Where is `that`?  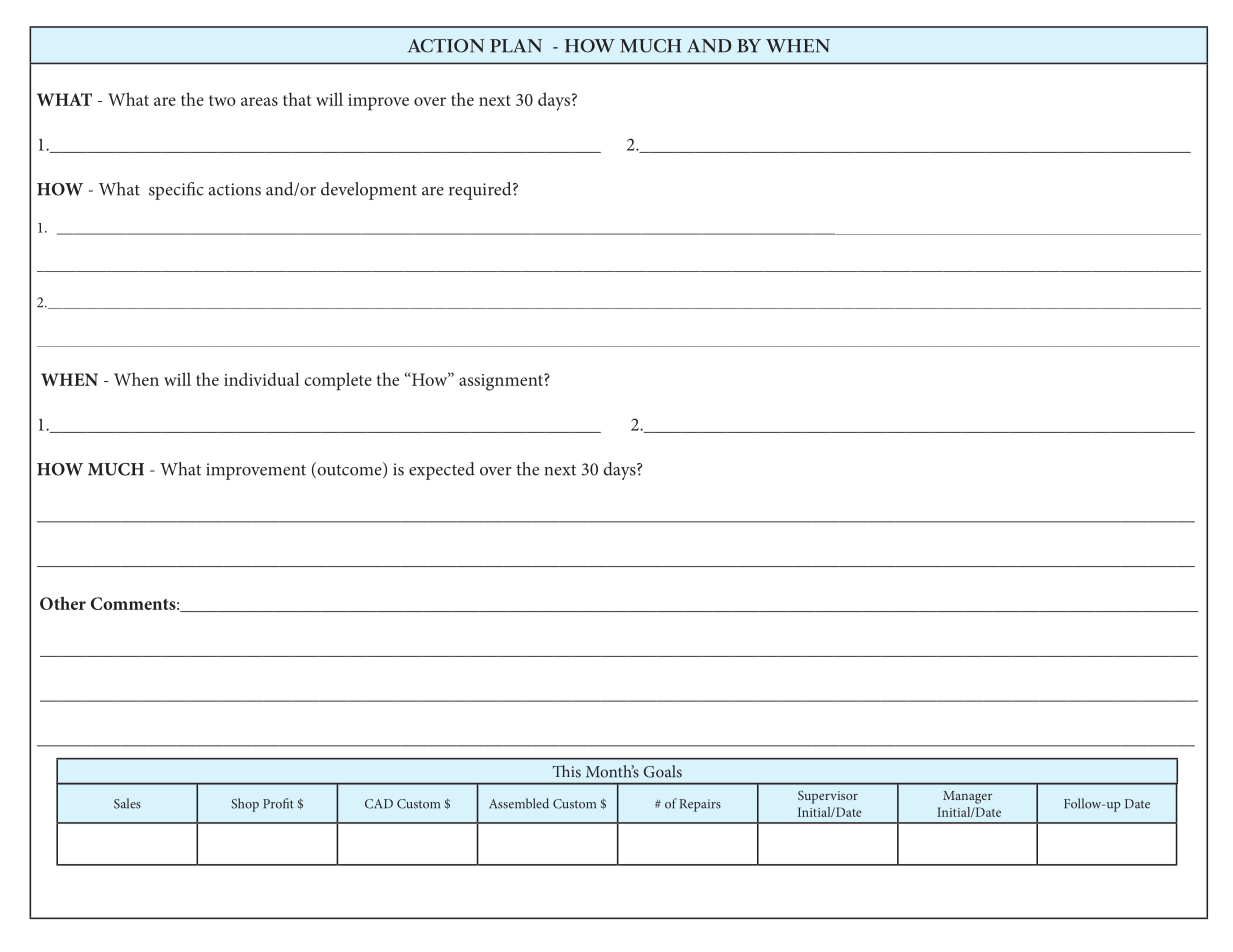 that is located at coordinates (297, 99).
